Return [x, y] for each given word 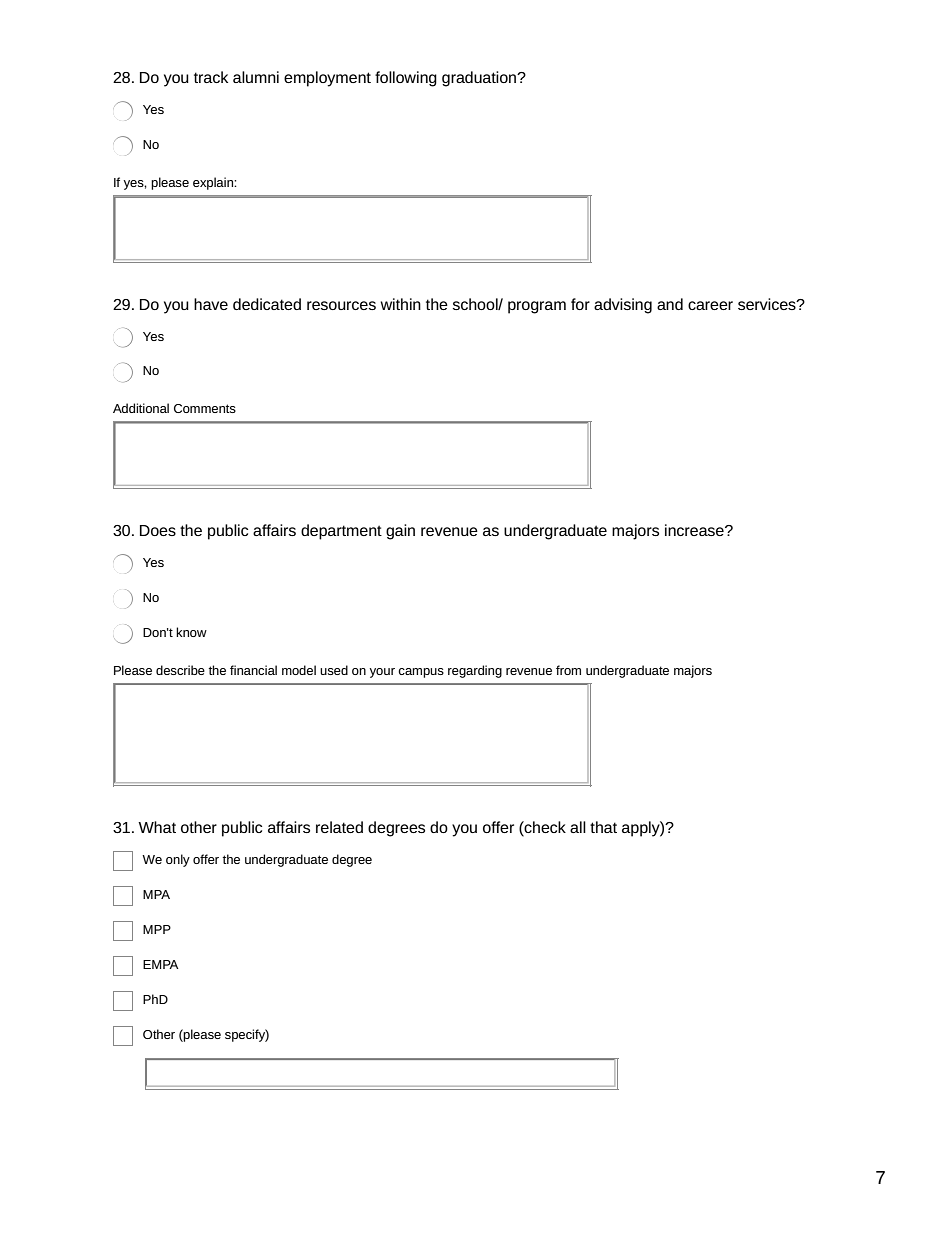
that [603, 827]
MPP [157, 929]
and [670, 304]
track [211, 77]
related [339, 827]
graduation [480, 79]
